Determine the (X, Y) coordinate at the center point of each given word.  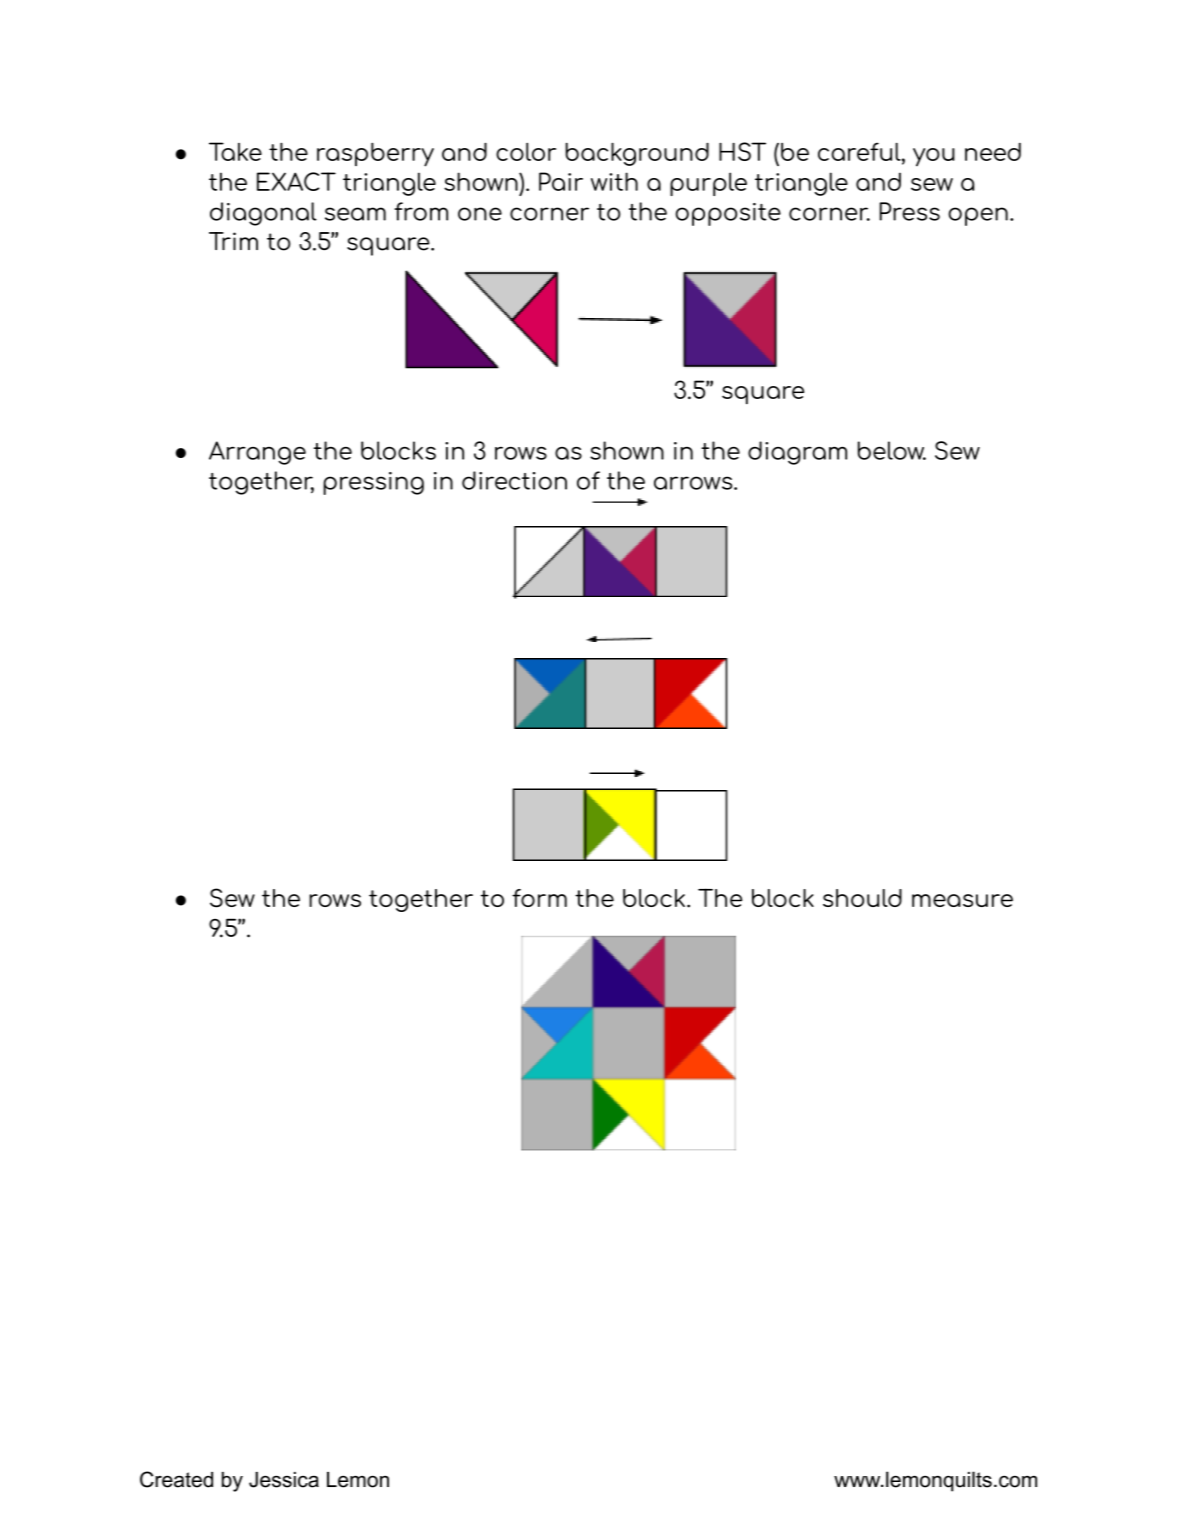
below (892, 450)
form (539, 898)
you (934, 157)
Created (176, 1479)
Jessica (284, 1480)
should (862, 898)
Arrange (257, 453)
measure (962, 900)
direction (514, 480)
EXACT (296, 181)
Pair (561, 181)
